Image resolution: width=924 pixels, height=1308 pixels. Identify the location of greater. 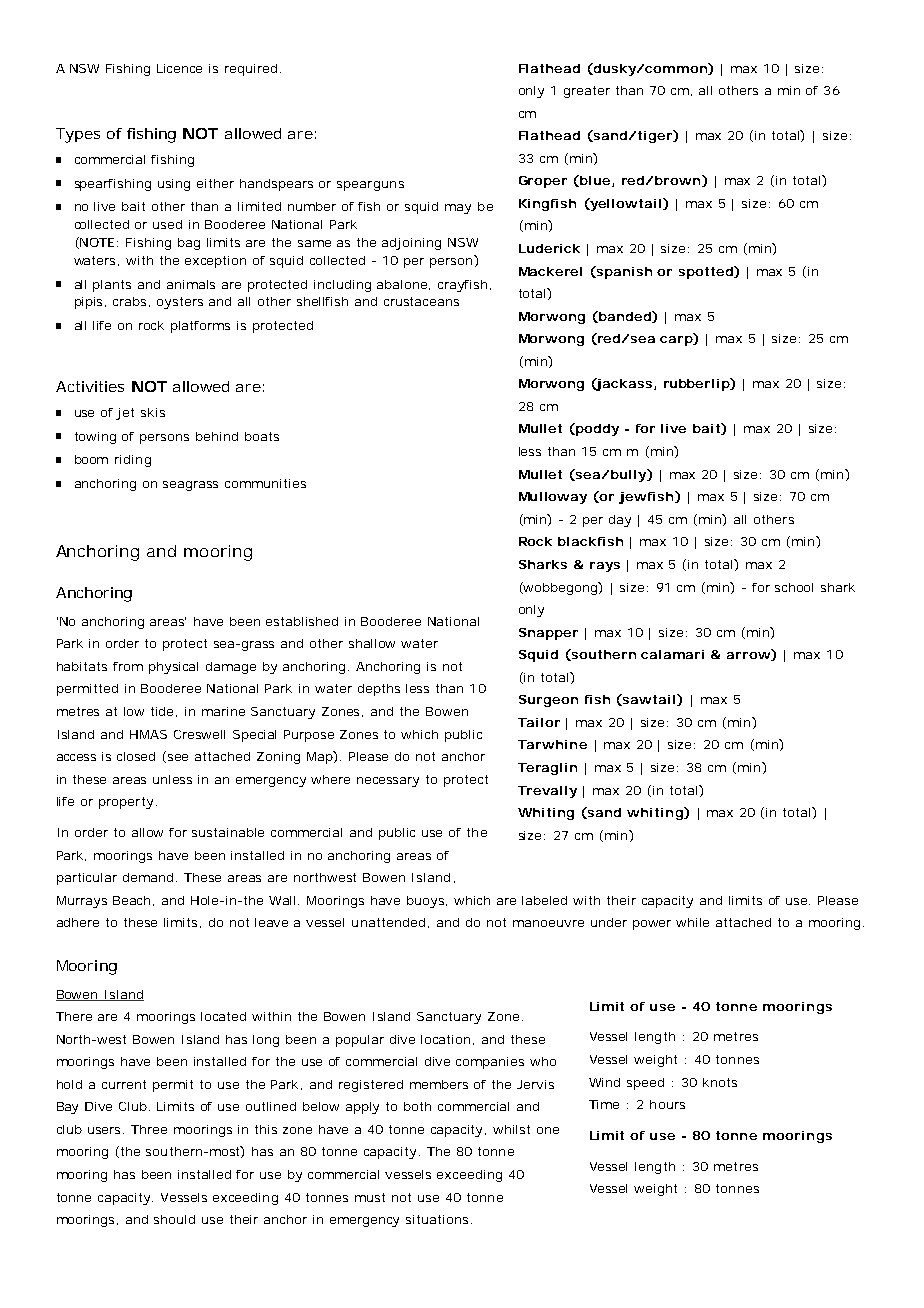
(587, 92).
